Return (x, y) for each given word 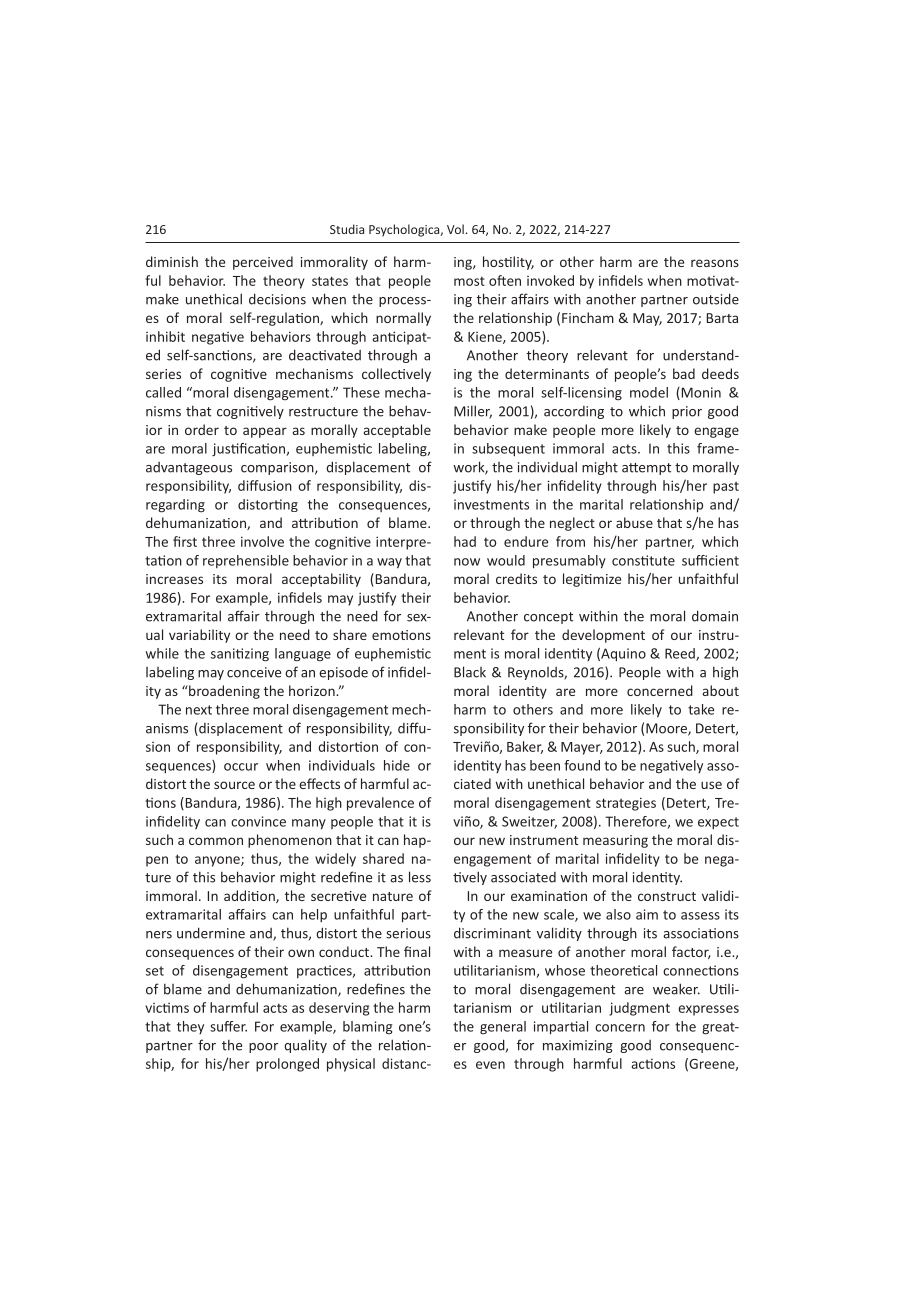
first (185, 541)
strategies (626, 804)
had (465, 541)
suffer (228, 1026)
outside (716, 299)
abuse (634, 522)
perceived (263, 263)
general (503, 1028)
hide (397, 765)
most (469, 281)
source (234, 785)
